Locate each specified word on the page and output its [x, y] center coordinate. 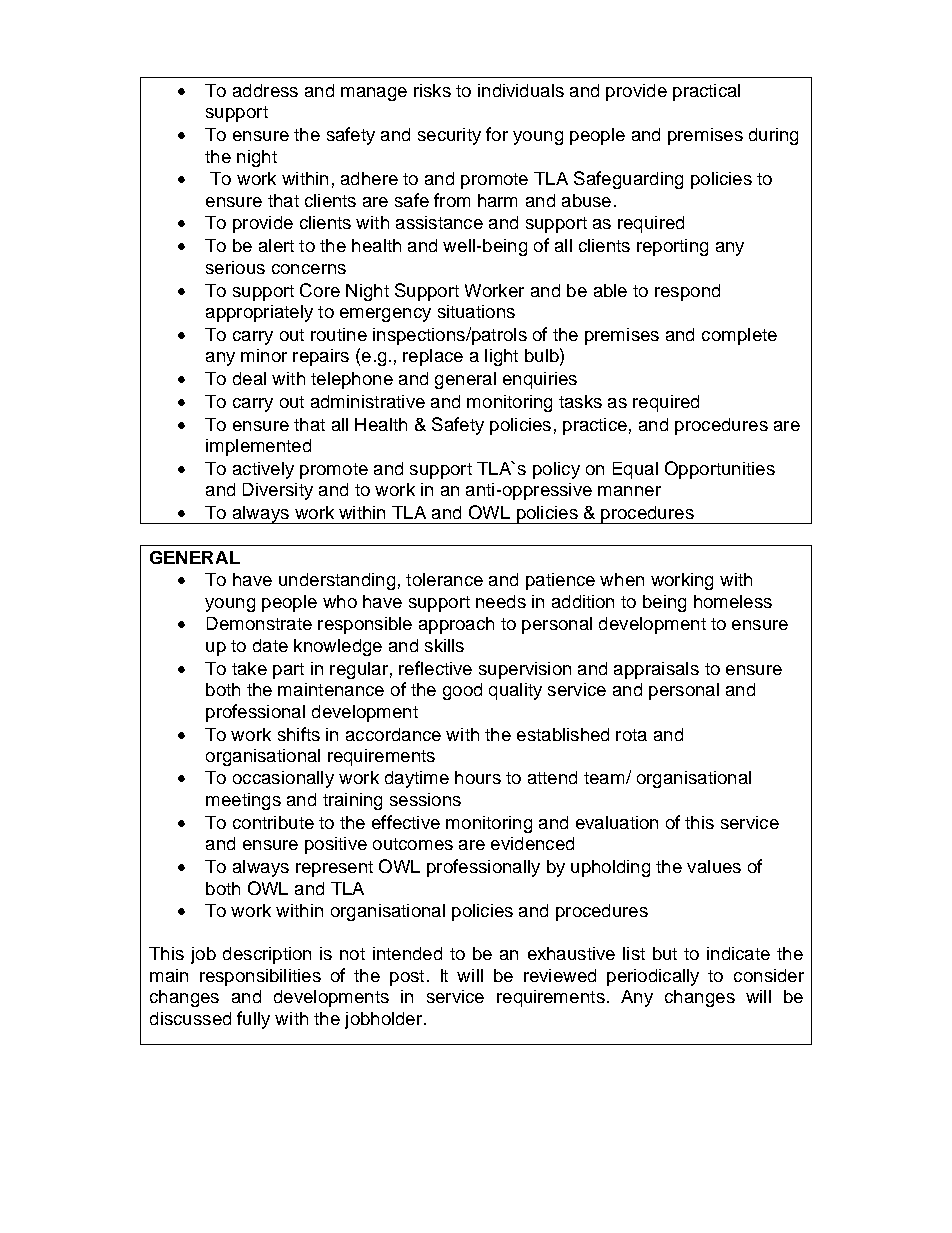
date [270, 645]
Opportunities [720, 470]
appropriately [259, 313]
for [497, 134]
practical [706, 92]
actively [263, 470]
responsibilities [260, 977]
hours [478, 777]
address [265, 90]
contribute [273, 822]
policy [556, 470]
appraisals [656, 670]
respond [687, 292]
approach [456, 625]
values [714, 866]
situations [476, 311]
